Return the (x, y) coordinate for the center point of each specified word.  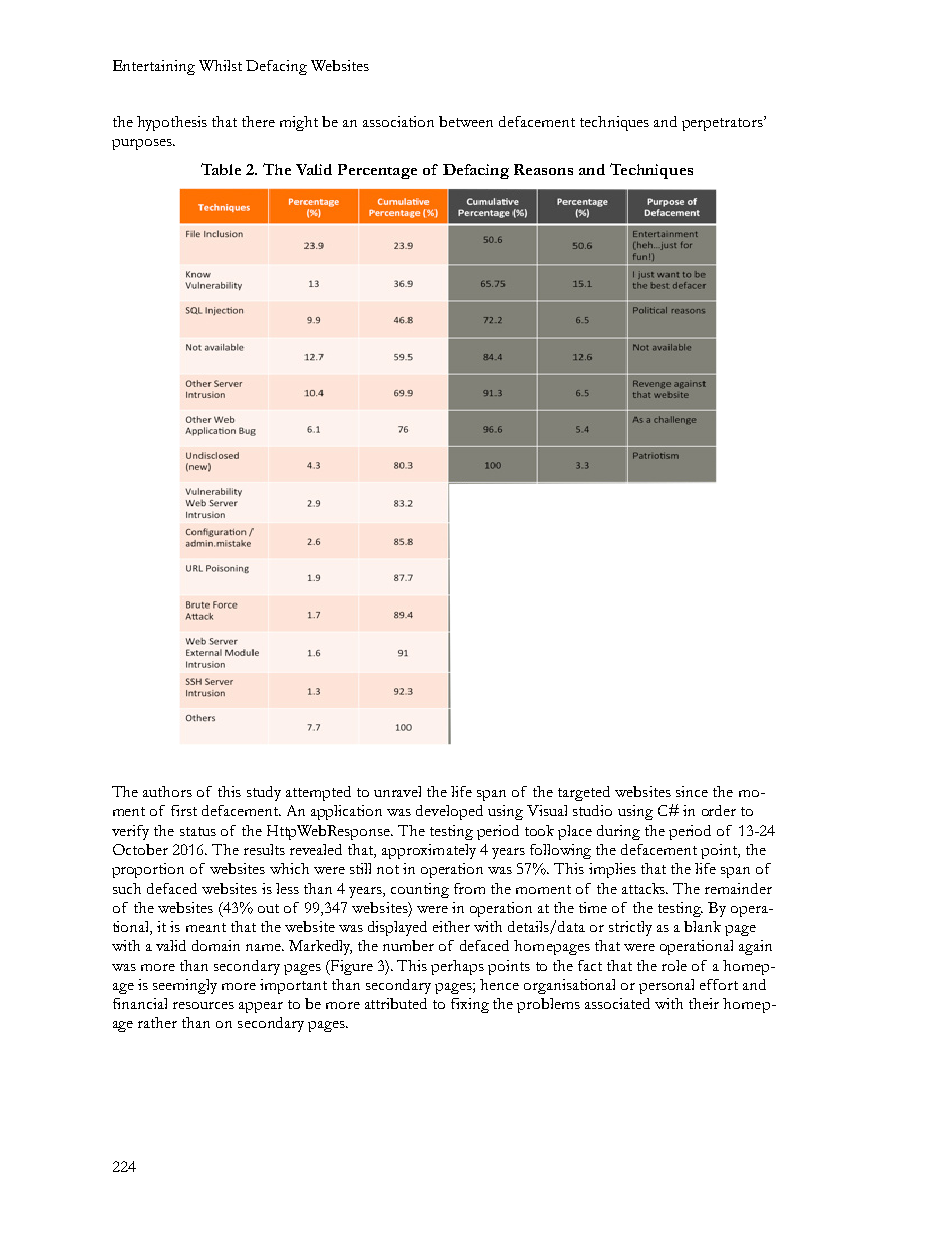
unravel (397, 791)
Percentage (377, 171)
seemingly (185, 986)
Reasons (543, 169)
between (466, 121)
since (692, 791)
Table (221, 169)
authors (167, 791)
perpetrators (723, 123)
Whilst (220, 65)
